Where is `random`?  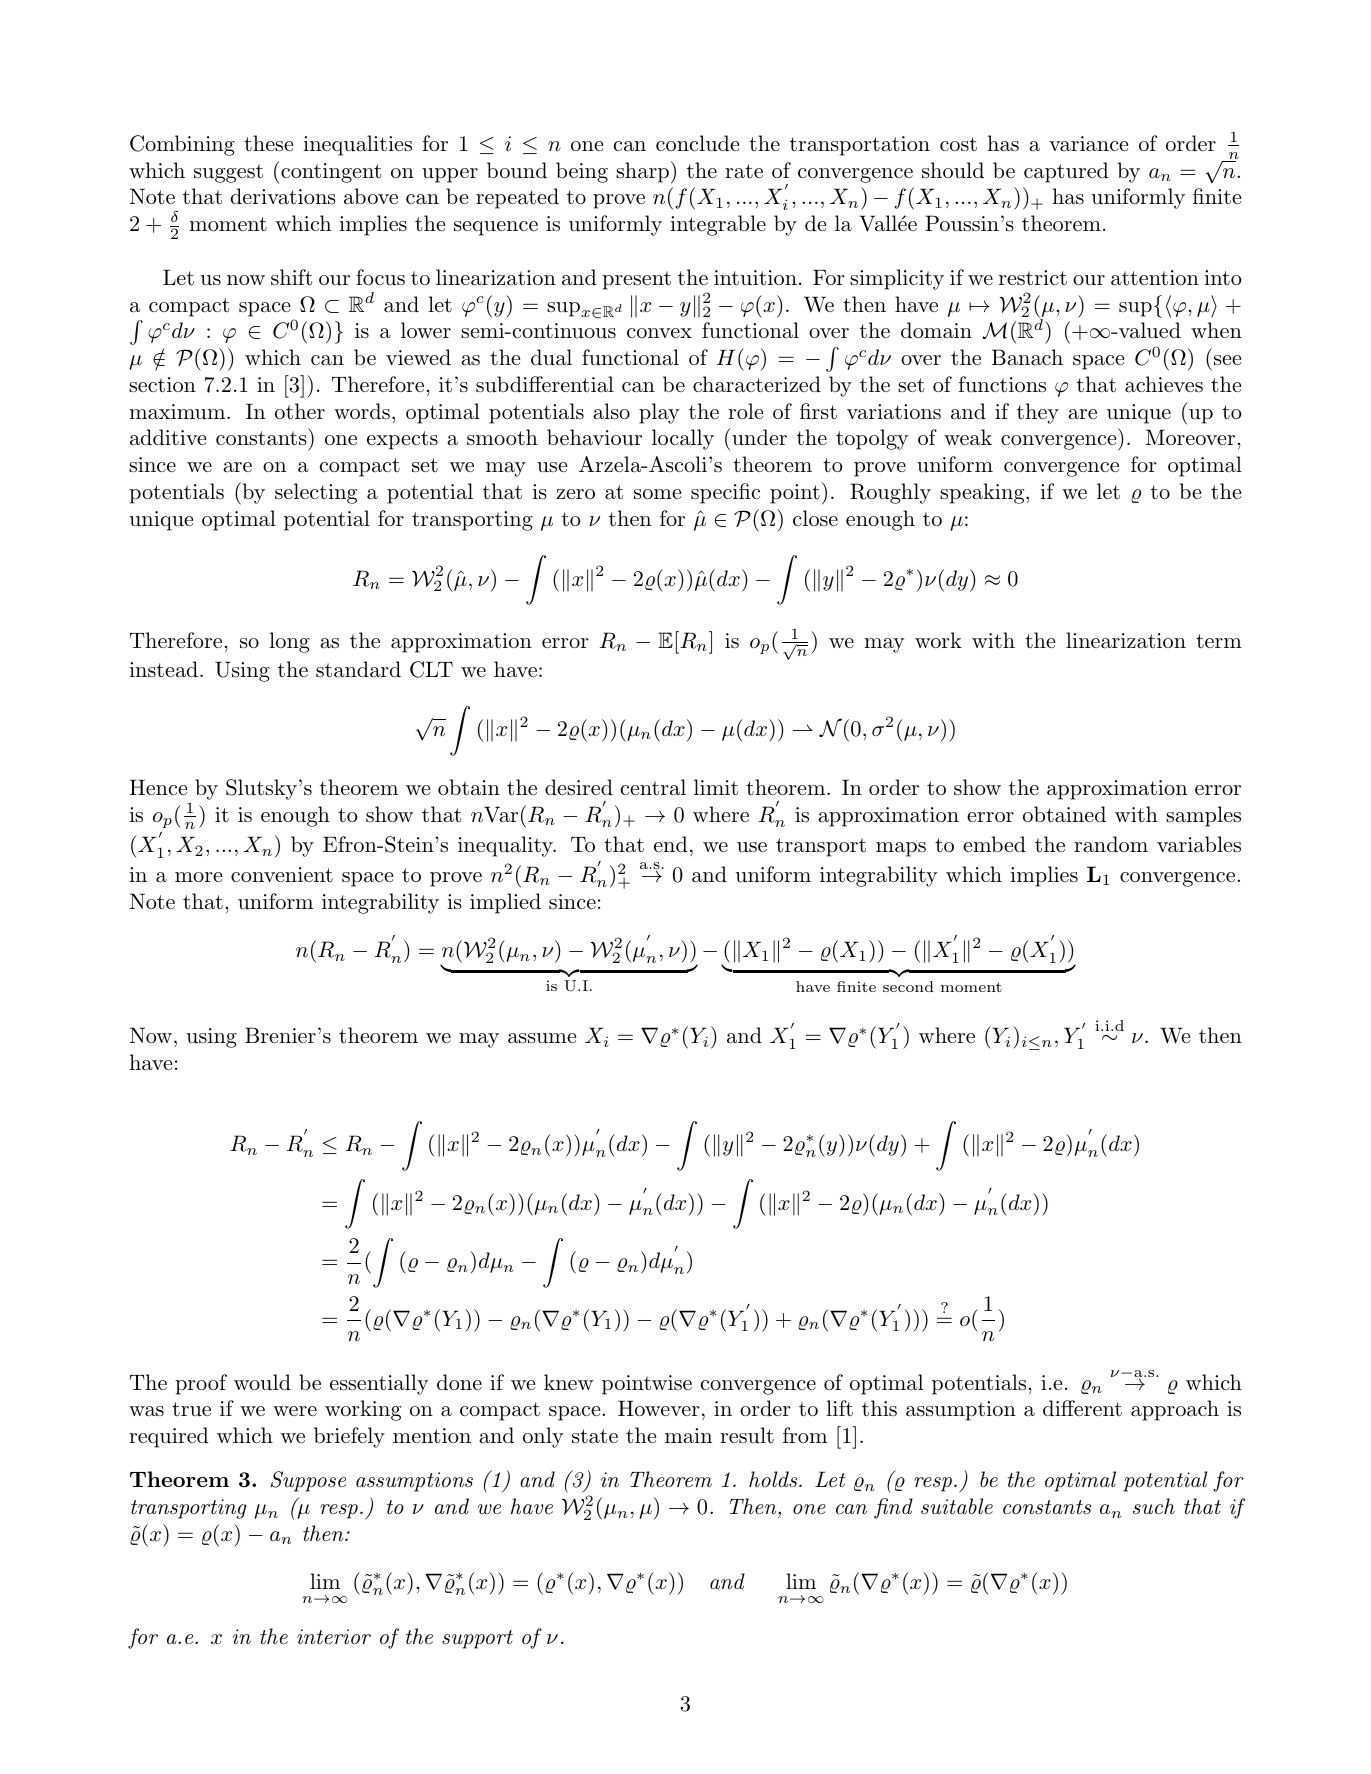 random is located at coordinates (1111, 844).
